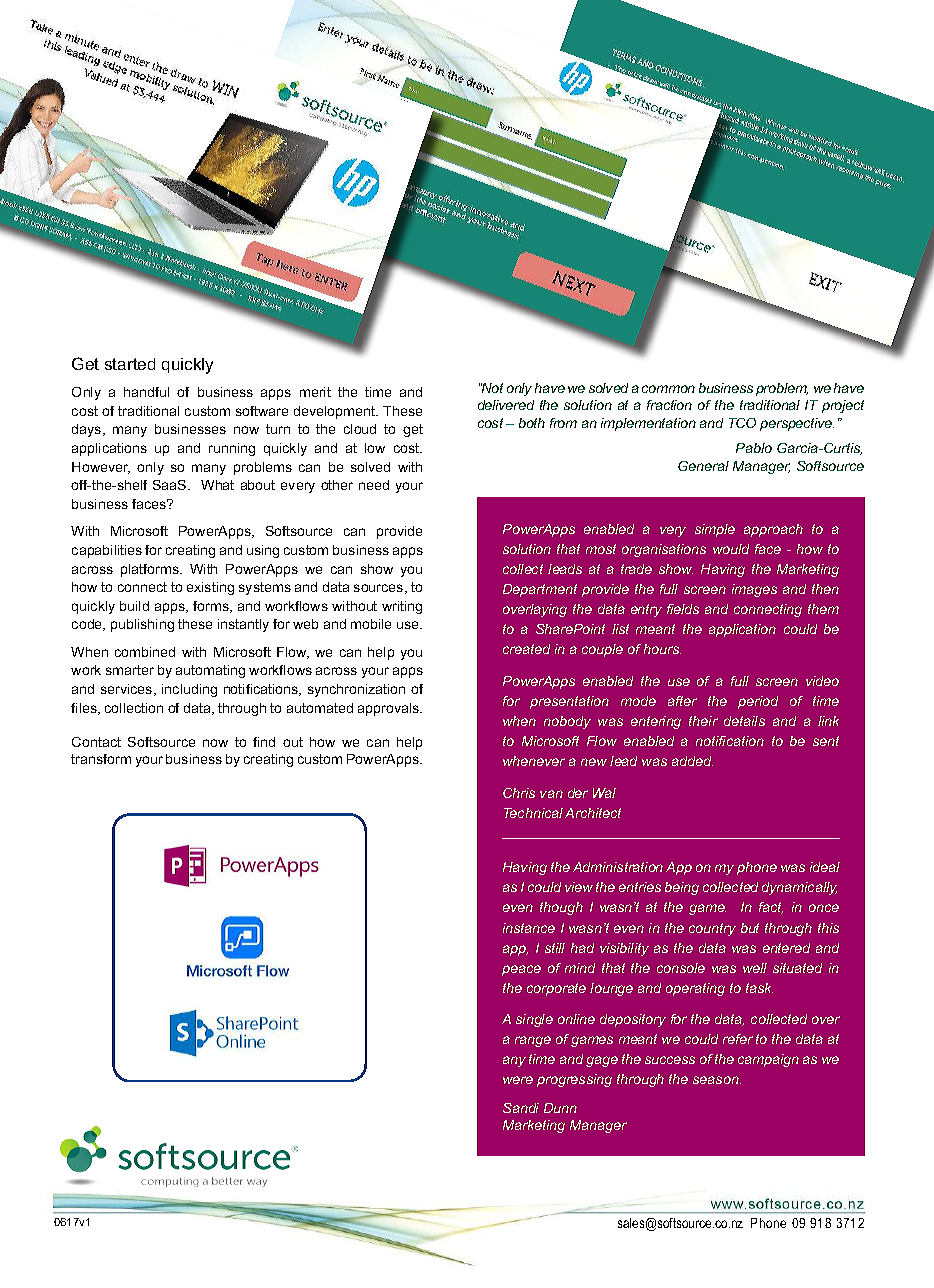  I want to click on fact, so click(771, 908).
